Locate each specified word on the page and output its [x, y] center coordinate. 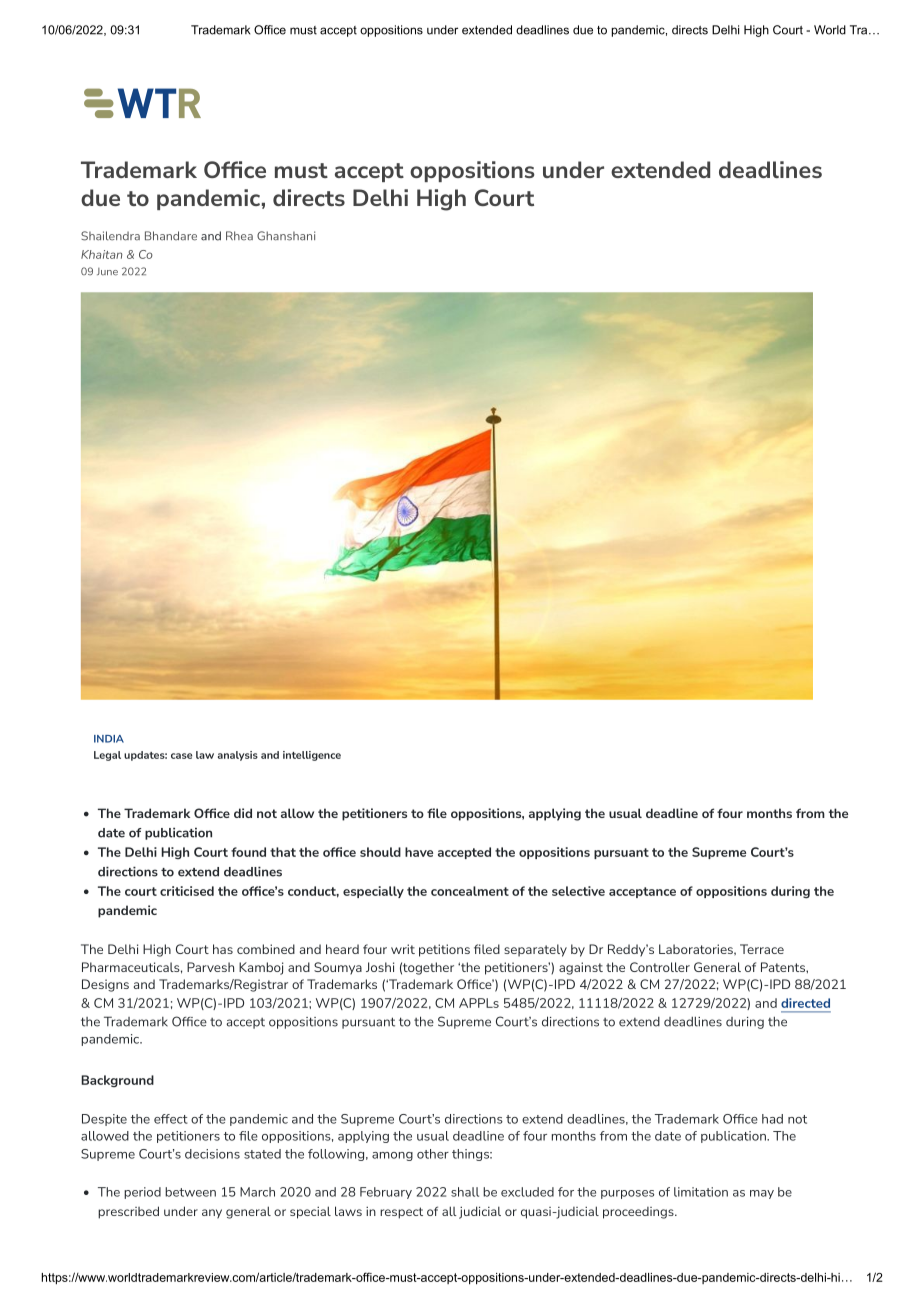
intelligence [312, 756]
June [107, 272]
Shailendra [110, 236]
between [190, 1192]
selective [578, 891]
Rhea [239, 236]
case [181, 756]
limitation [701, 1192]
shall [465, 1192]
